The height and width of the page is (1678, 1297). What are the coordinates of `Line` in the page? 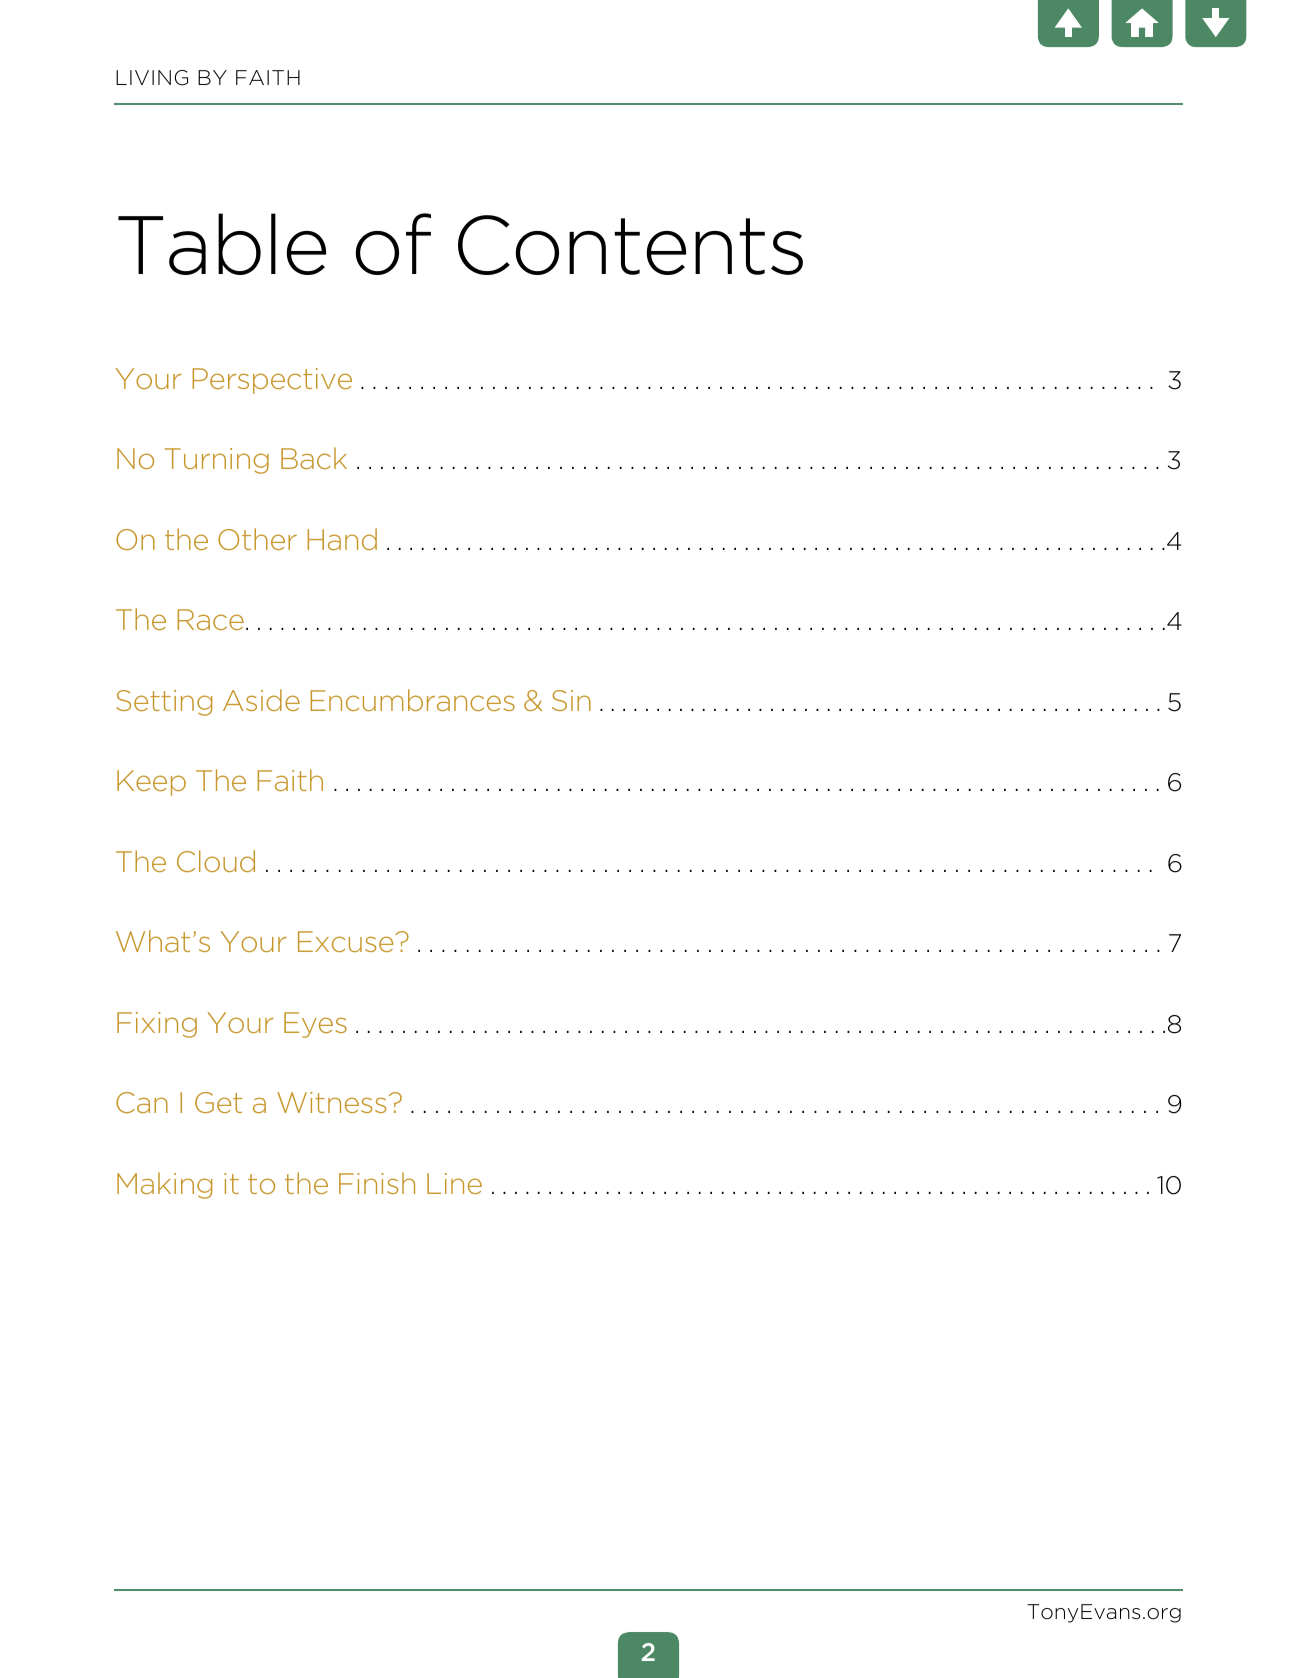 It's located at (454, 1183).
